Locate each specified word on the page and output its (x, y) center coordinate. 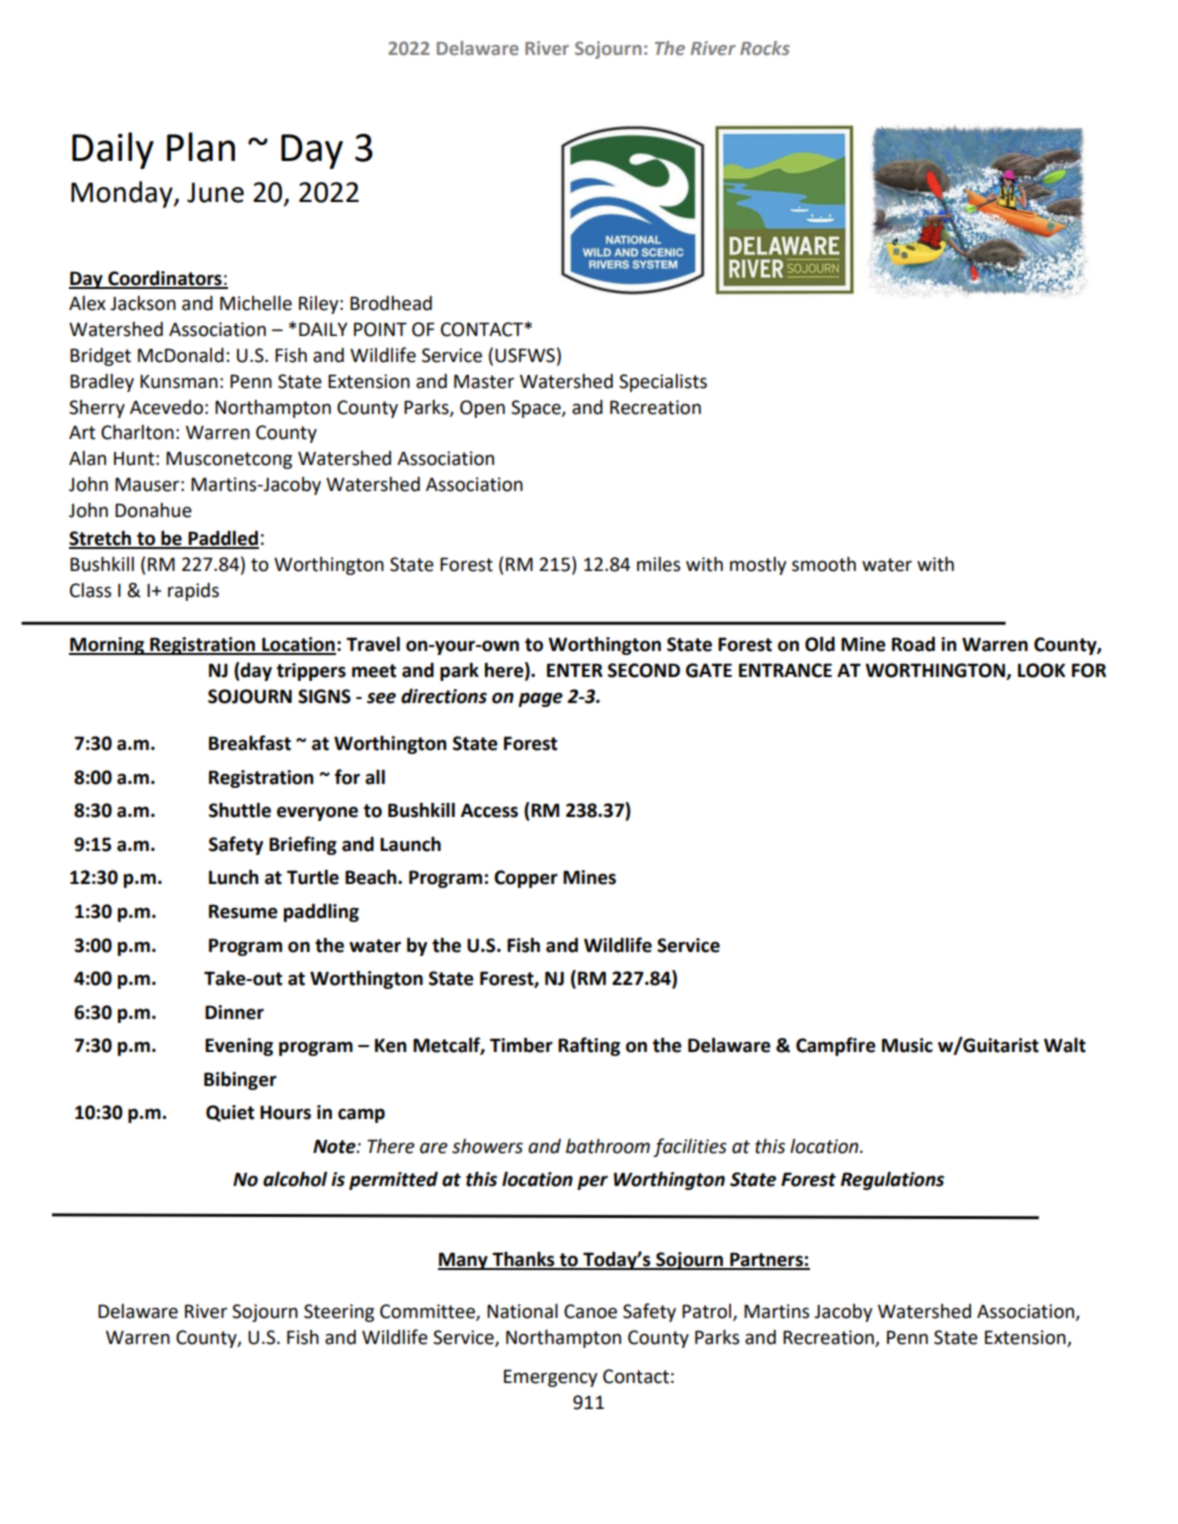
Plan (201, 147)
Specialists (663, 383)
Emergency (551, 1378)
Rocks (765, 48)
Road (913, 644)
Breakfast (250, 743)
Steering (339, 1313)
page (540, 699)
